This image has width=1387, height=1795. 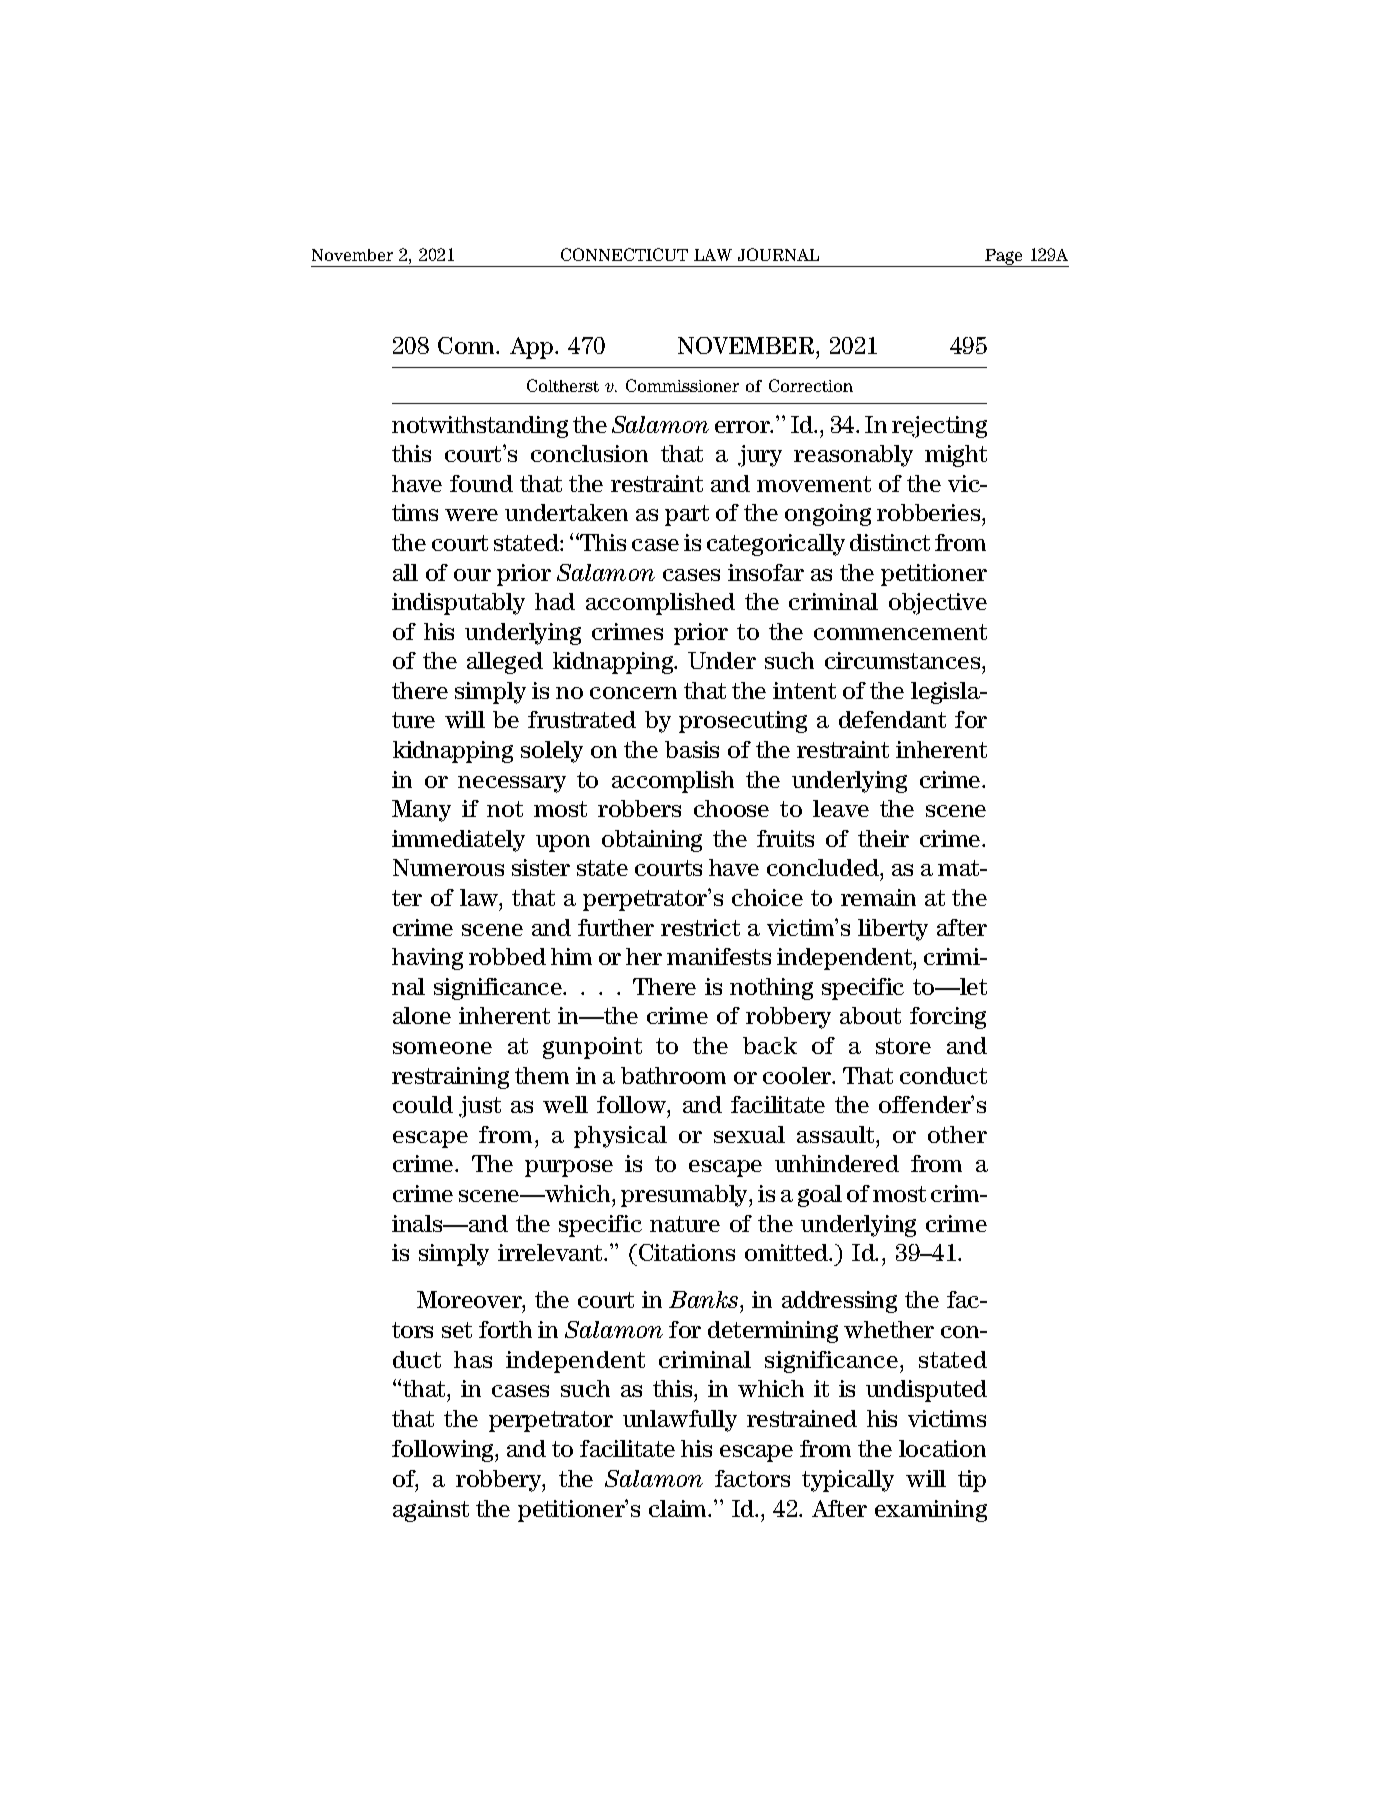 What do you see at coordinates (778, 254) in the image?
I see `JOURNAL` at bounding box center [778, 254].
